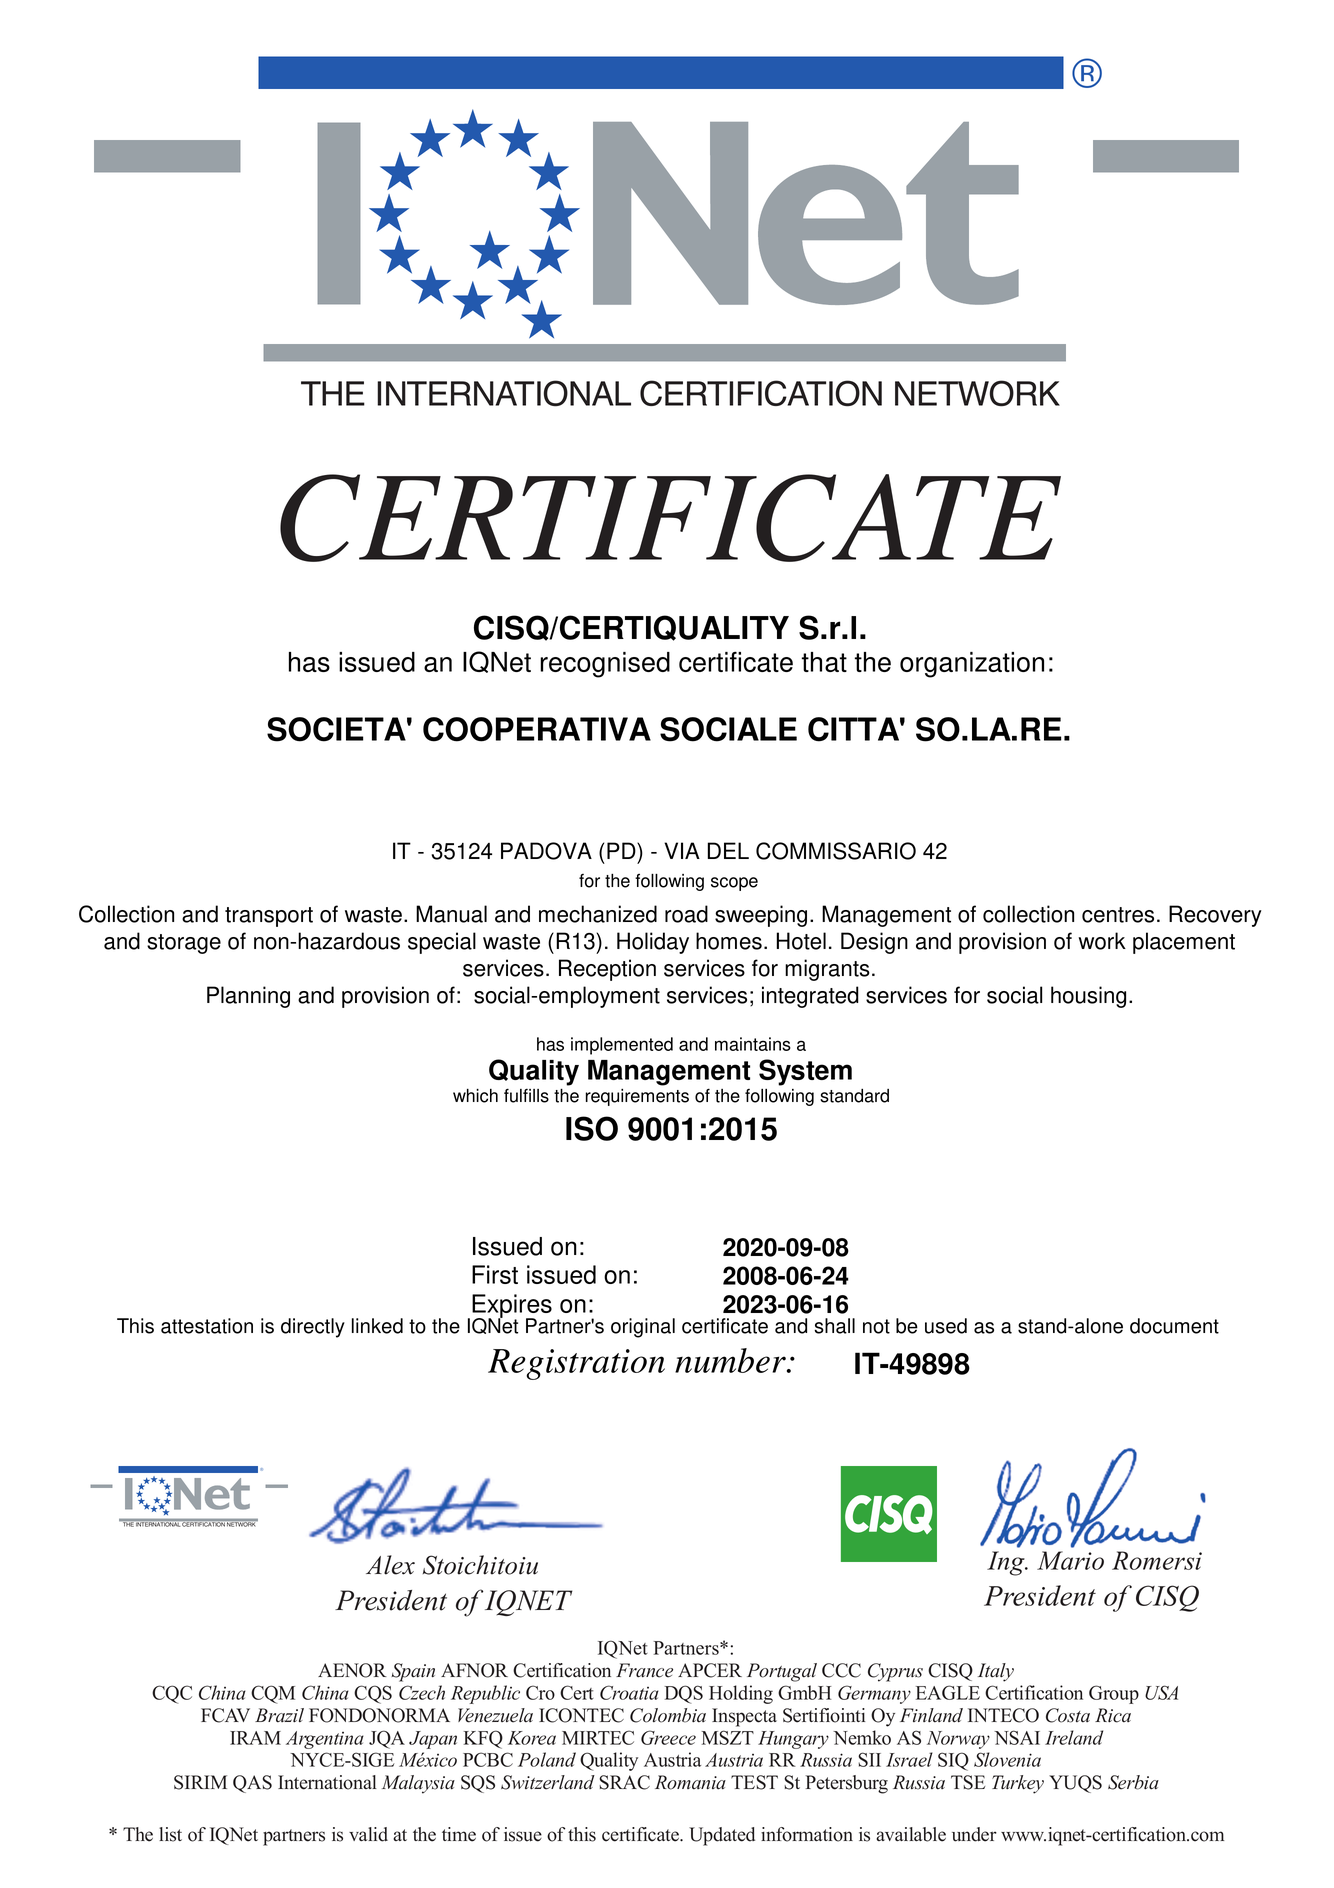  What do you see at coordinates (1070, 1560) in the page?
I see `Mario` at bounding box center [1070, 1560].
